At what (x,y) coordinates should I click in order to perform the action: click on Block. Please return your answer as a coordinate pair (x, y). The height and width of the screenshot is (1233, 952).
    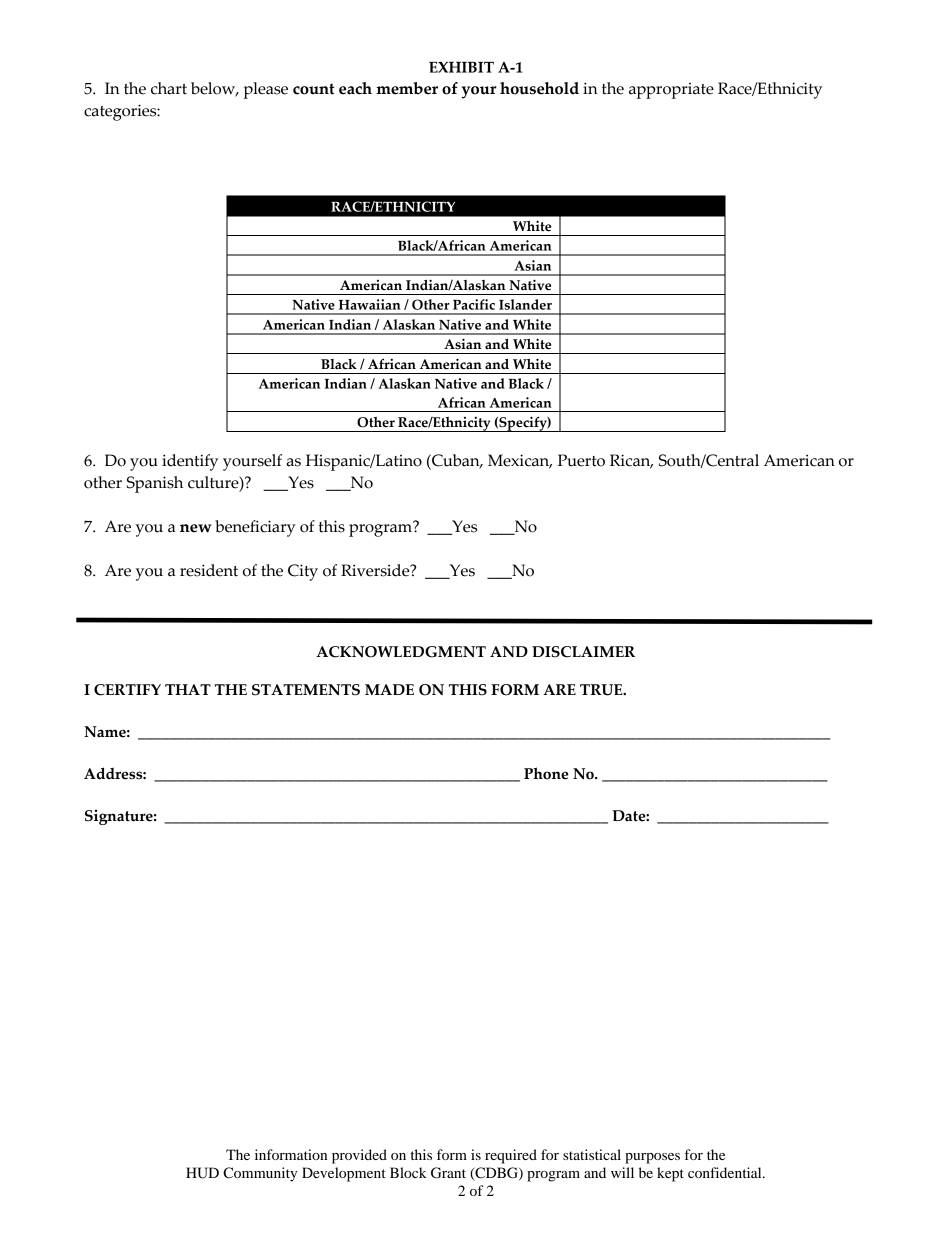
    Looking at the image, I should click on (408, 1172).
